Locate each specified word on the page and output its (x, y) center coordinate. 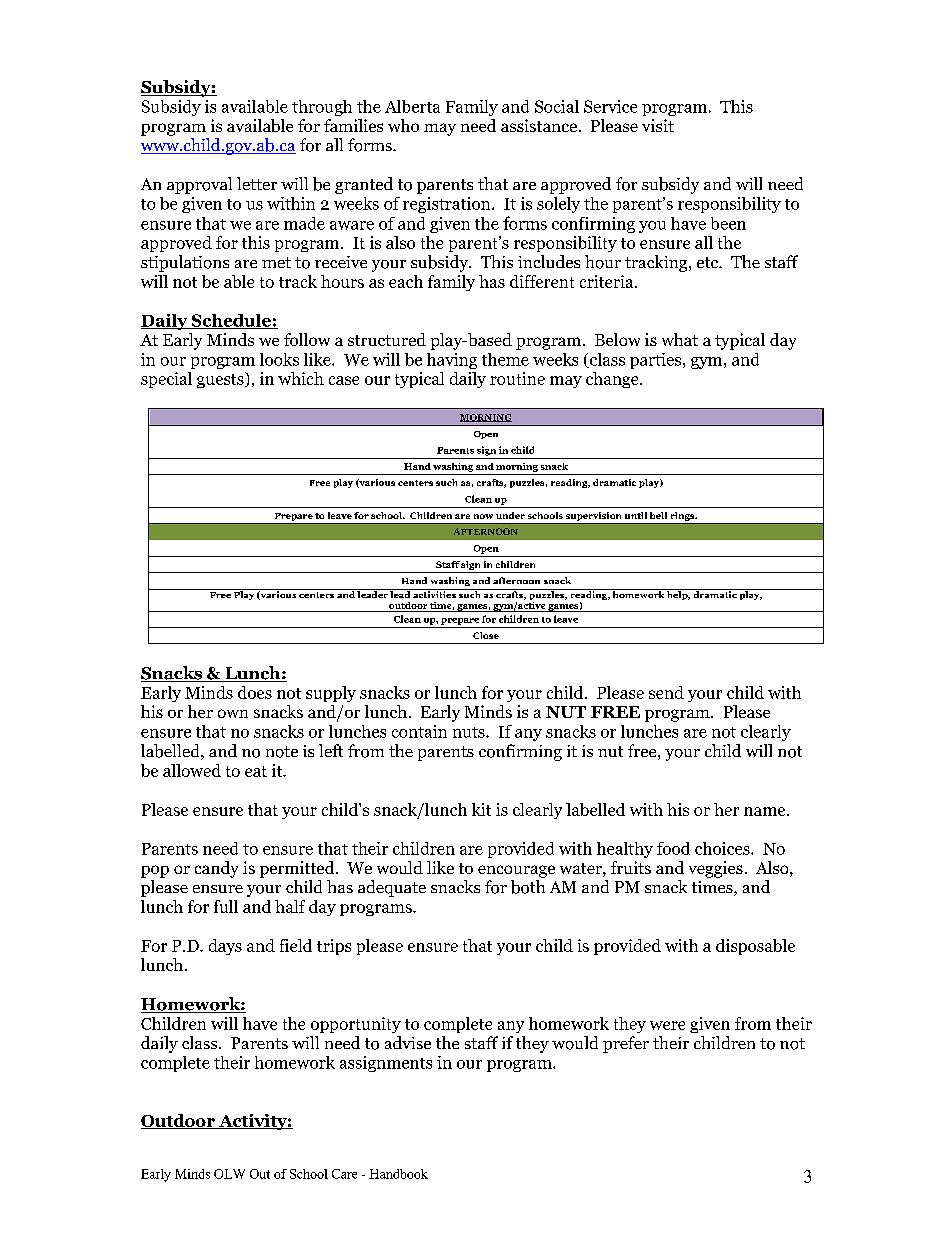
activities (434, 593)
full (226, 906)
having (452, 361)
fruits (631, 867)
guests (221, 380)
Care (344, 1174)
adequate (392, 888)
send (666, 692)
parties (657, 361)
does (255, 692)
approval (199, 185)
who (403, 125)
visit (658, 125)
